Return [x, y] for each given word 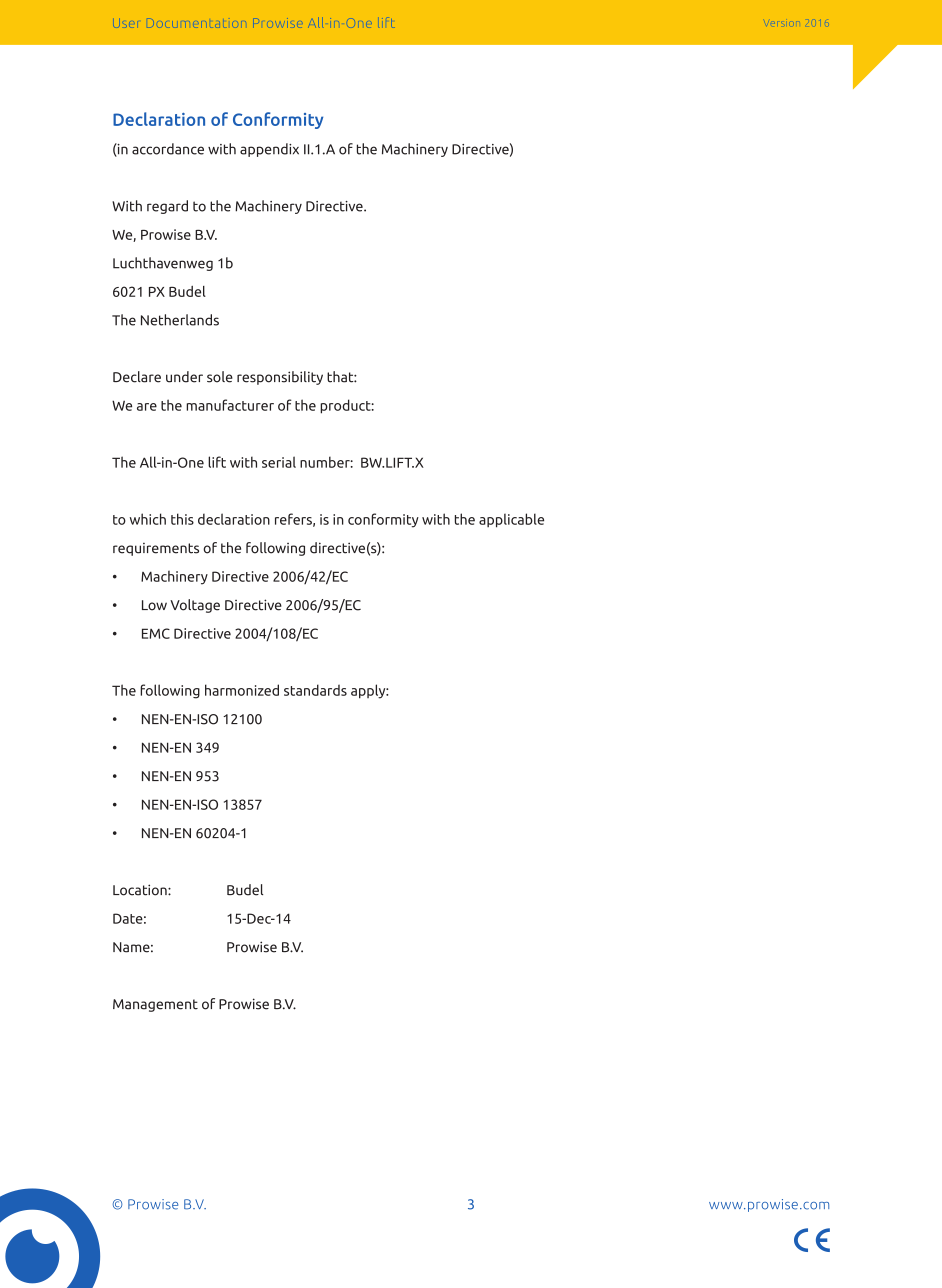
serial [279, 462]
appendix [269, 150]
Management [155, 1005]
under [184, 377]
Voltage [195, 606]
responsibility [280, 378]
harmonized [242, 690]
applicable [511, 520]
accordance [168, 149]
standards [315, 690]
